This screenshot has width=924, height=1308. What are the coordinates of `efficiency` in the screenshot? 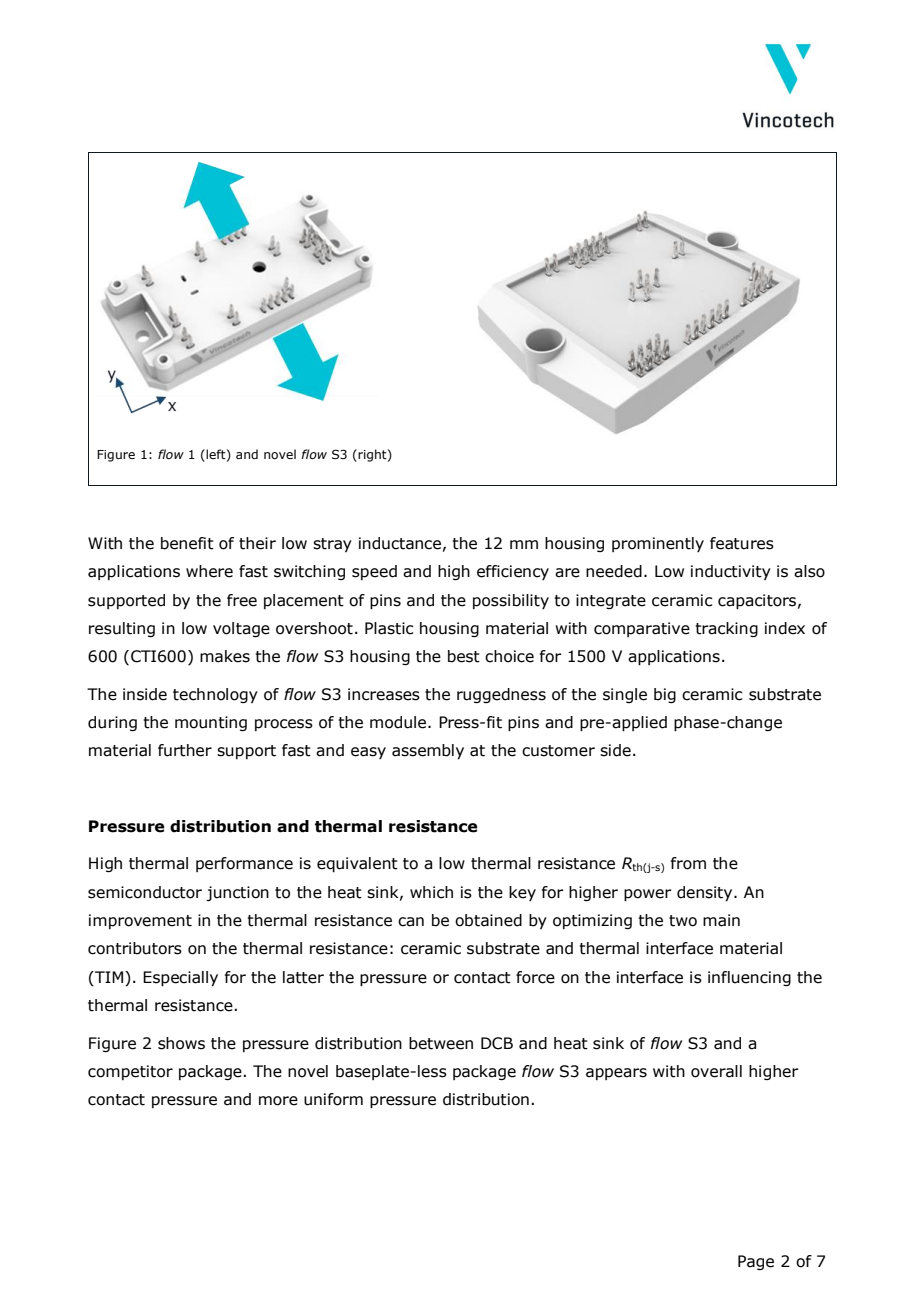 It's located at (513, 572).
